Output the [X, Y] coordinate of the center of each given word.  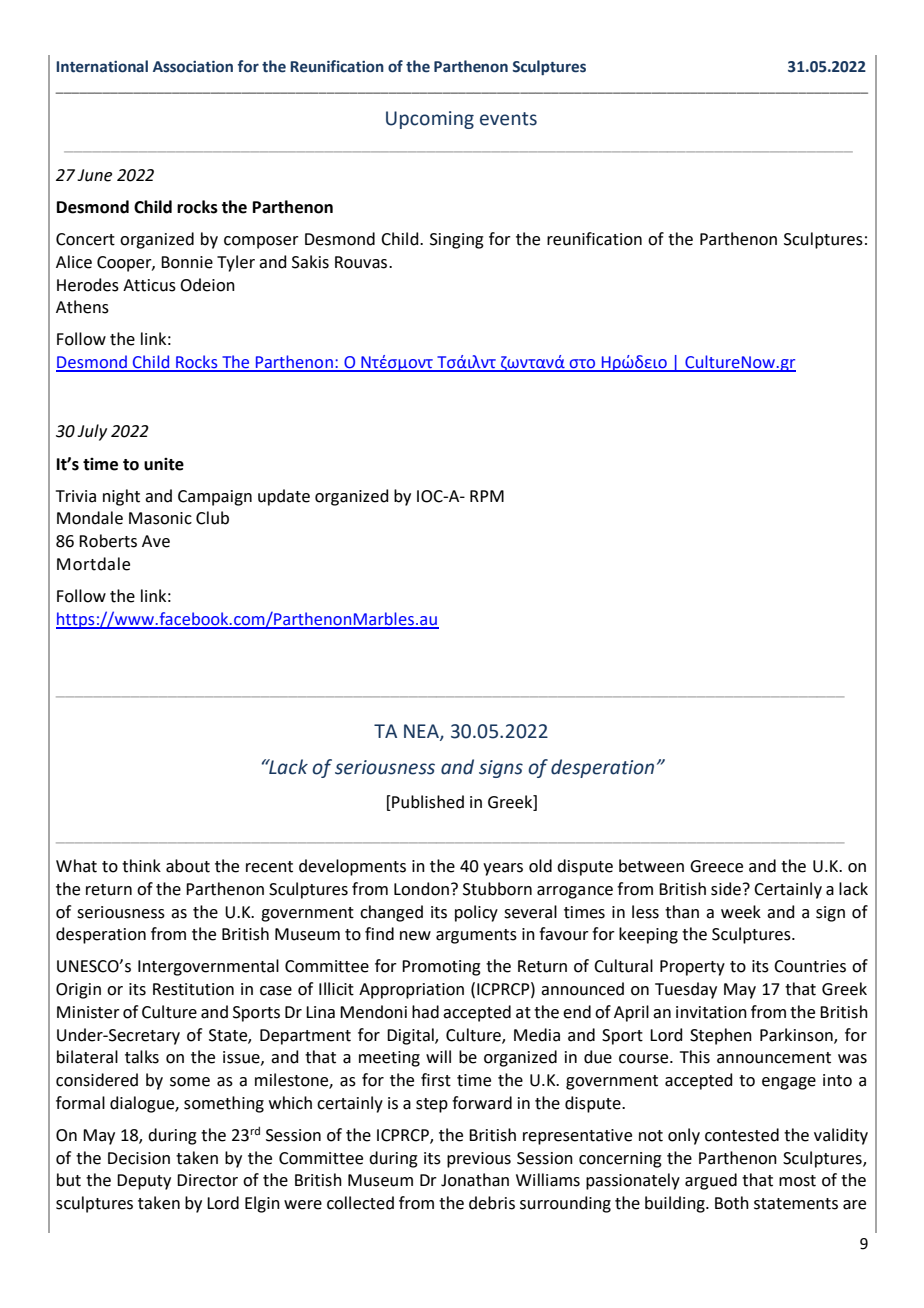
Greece [716, 866]
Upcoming [430, 120]
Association [193, 67]
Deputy [144, 1182]
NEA [422, 732]
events [508, 119]
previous [479, 1160]
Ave [156, 541]
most [797, 1181]
